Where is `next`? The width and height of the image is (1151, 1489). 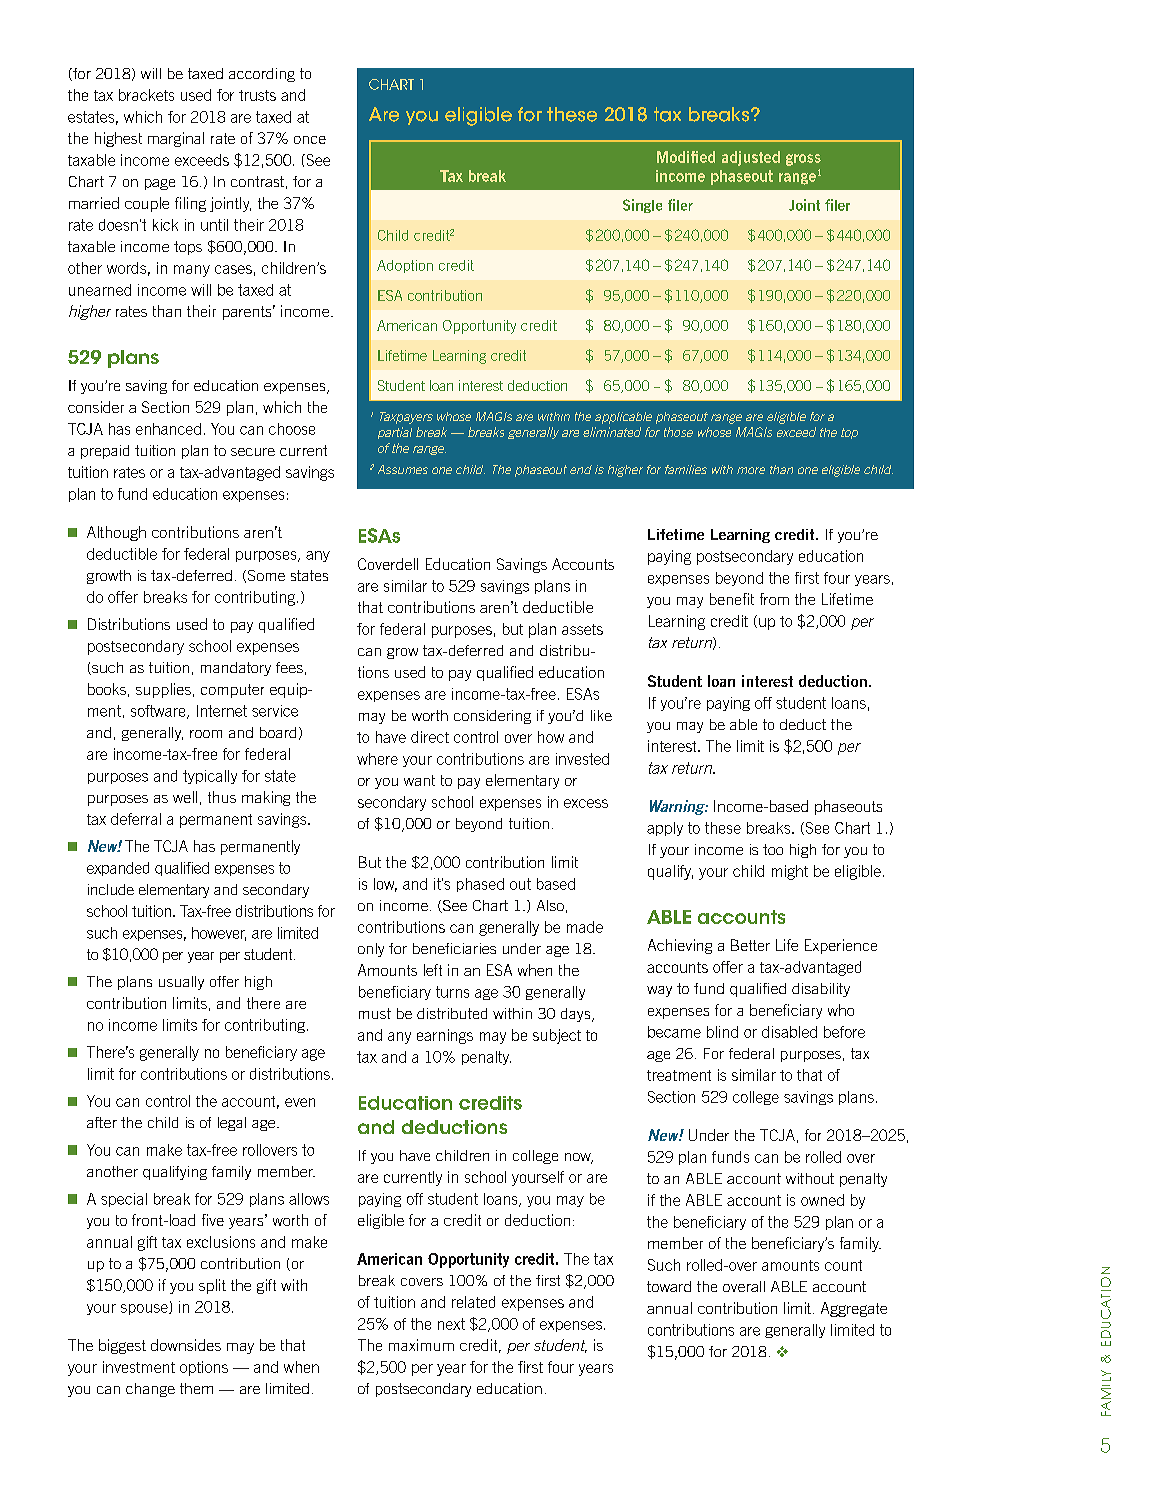 next is located at coordinates (451, 1324).
